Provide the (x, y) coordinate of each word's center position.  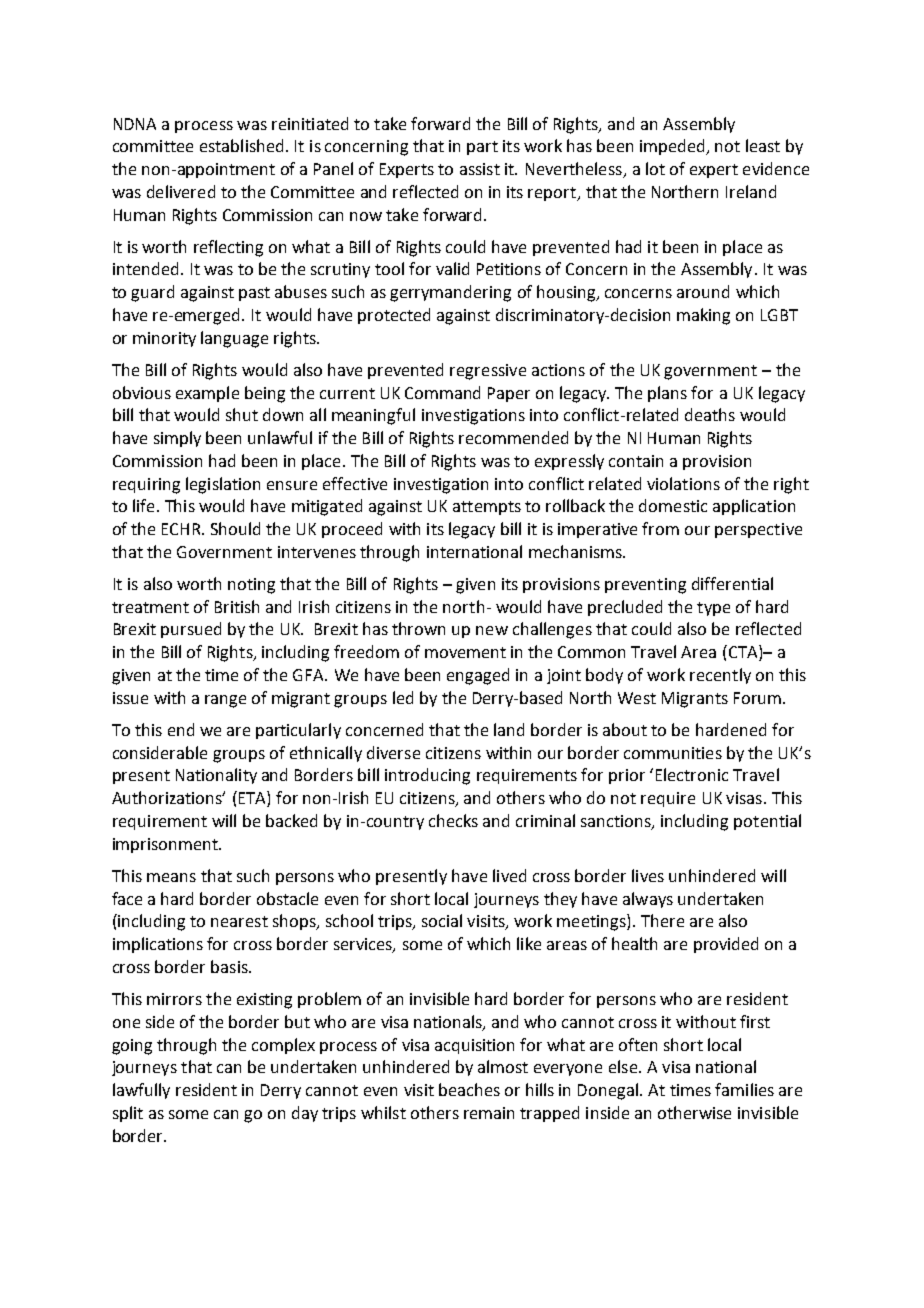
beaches (469, 1089)
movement (465, 652)
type (713, 609)
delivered (181, 191)
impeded (673, 147)
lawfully (141, 1091)
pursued (191, 630)
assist (480, 169)
